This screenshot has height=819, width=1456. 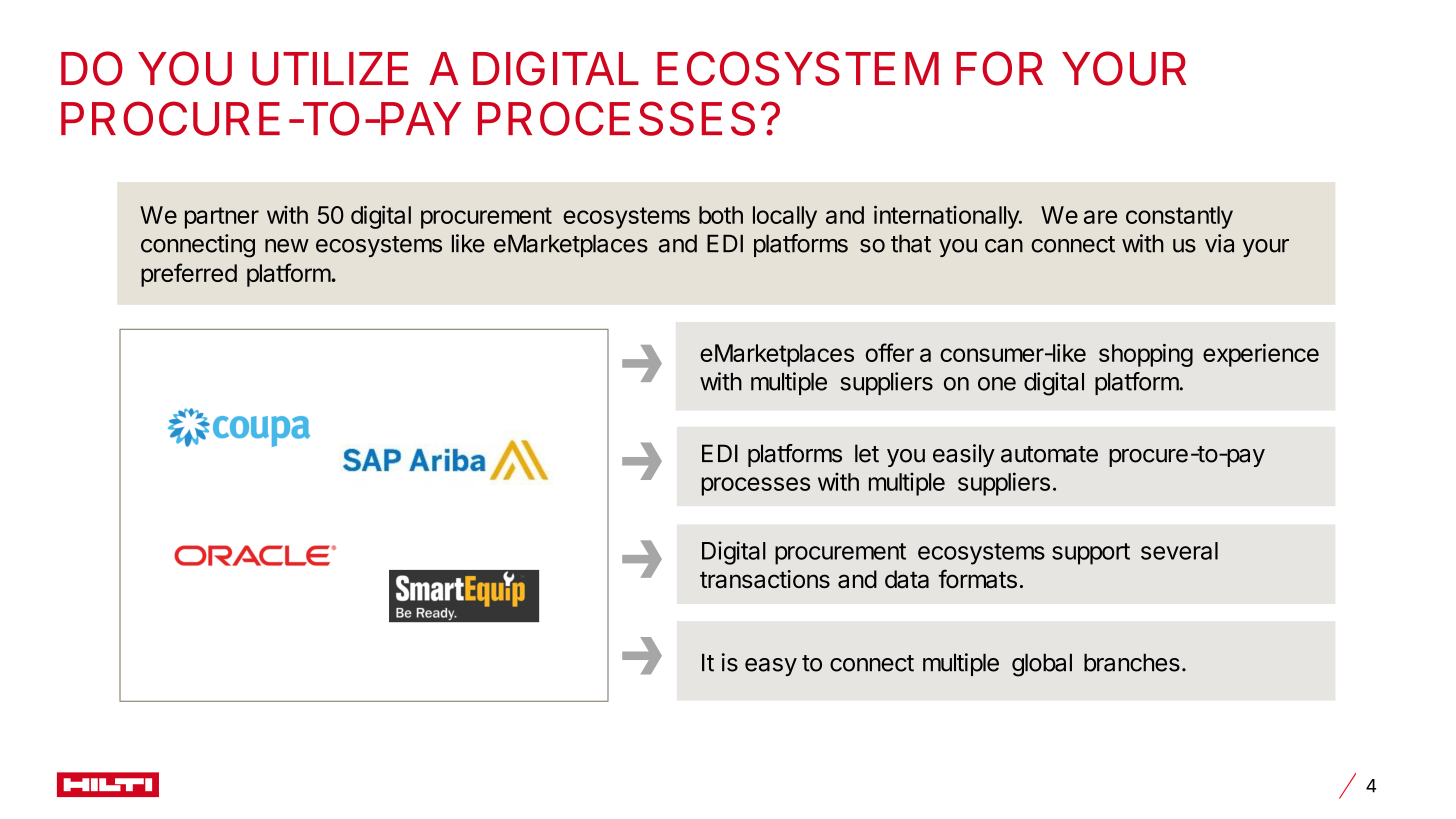 What do you see at coordinates (785, 217) in the screenshot?
I see `locally` at bounding box center [785, 217].
